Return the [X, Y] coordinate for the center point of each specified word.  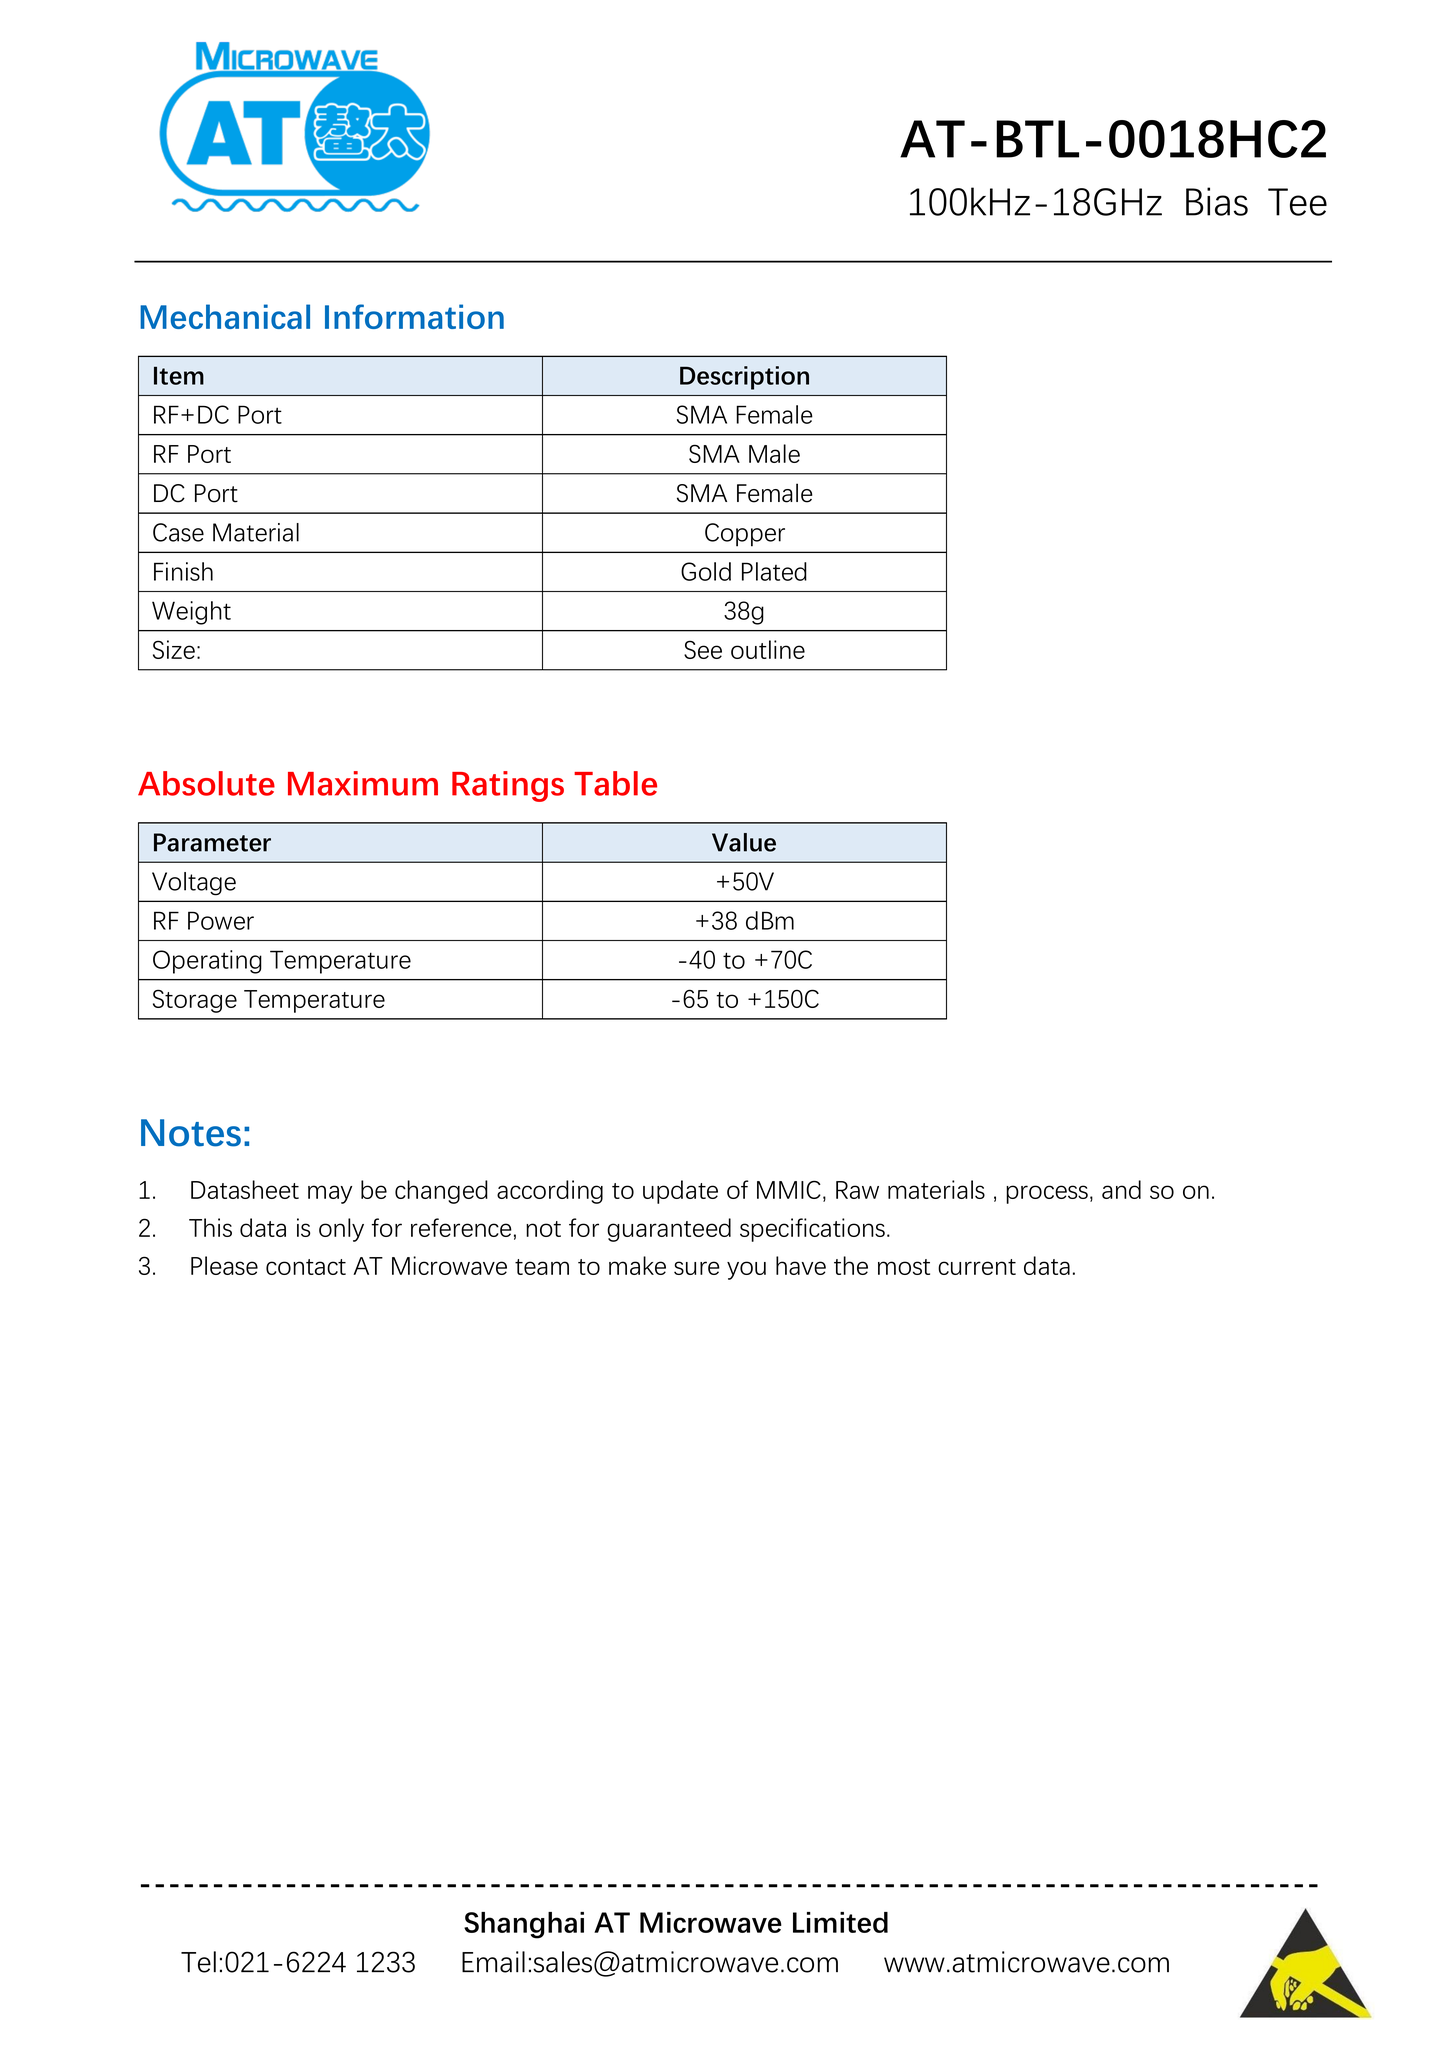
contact [306, 1267]
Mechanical [225, 316]
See [703, 649]
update [680, 1192]
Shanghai [524, 1925]
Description [744, 378]
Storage [195, 1001]
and [1121, 1189]
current [977, 1267]
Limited [840, 1922]
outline [768, 649]
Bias [1217, 201]
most [904, 1267]
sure [697, 1268]
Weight [191, 613]
